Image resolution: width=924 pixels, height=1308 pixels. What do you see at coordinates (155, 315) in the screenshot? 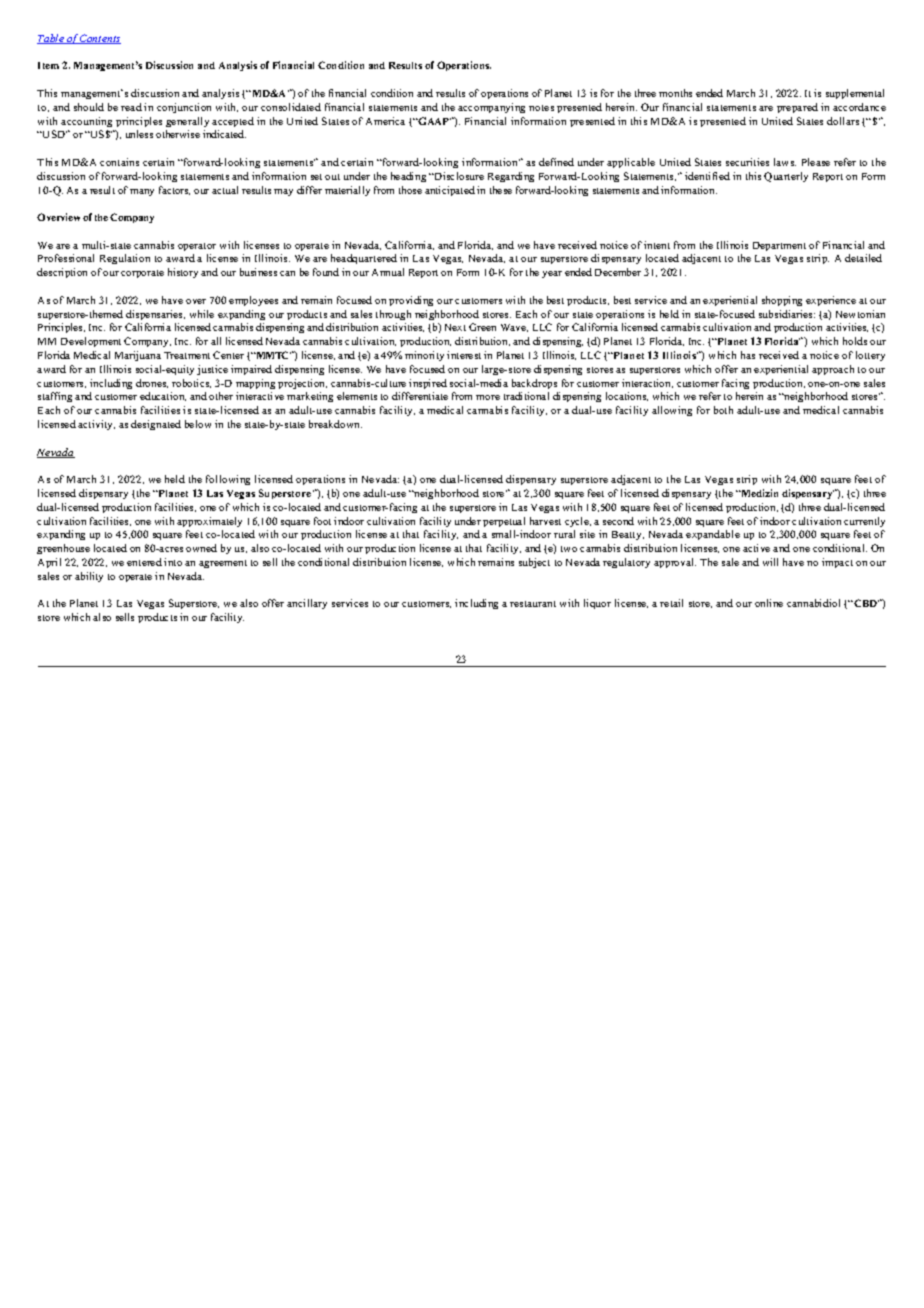
I see `dispensaries` at bounding box center [155, 315].
